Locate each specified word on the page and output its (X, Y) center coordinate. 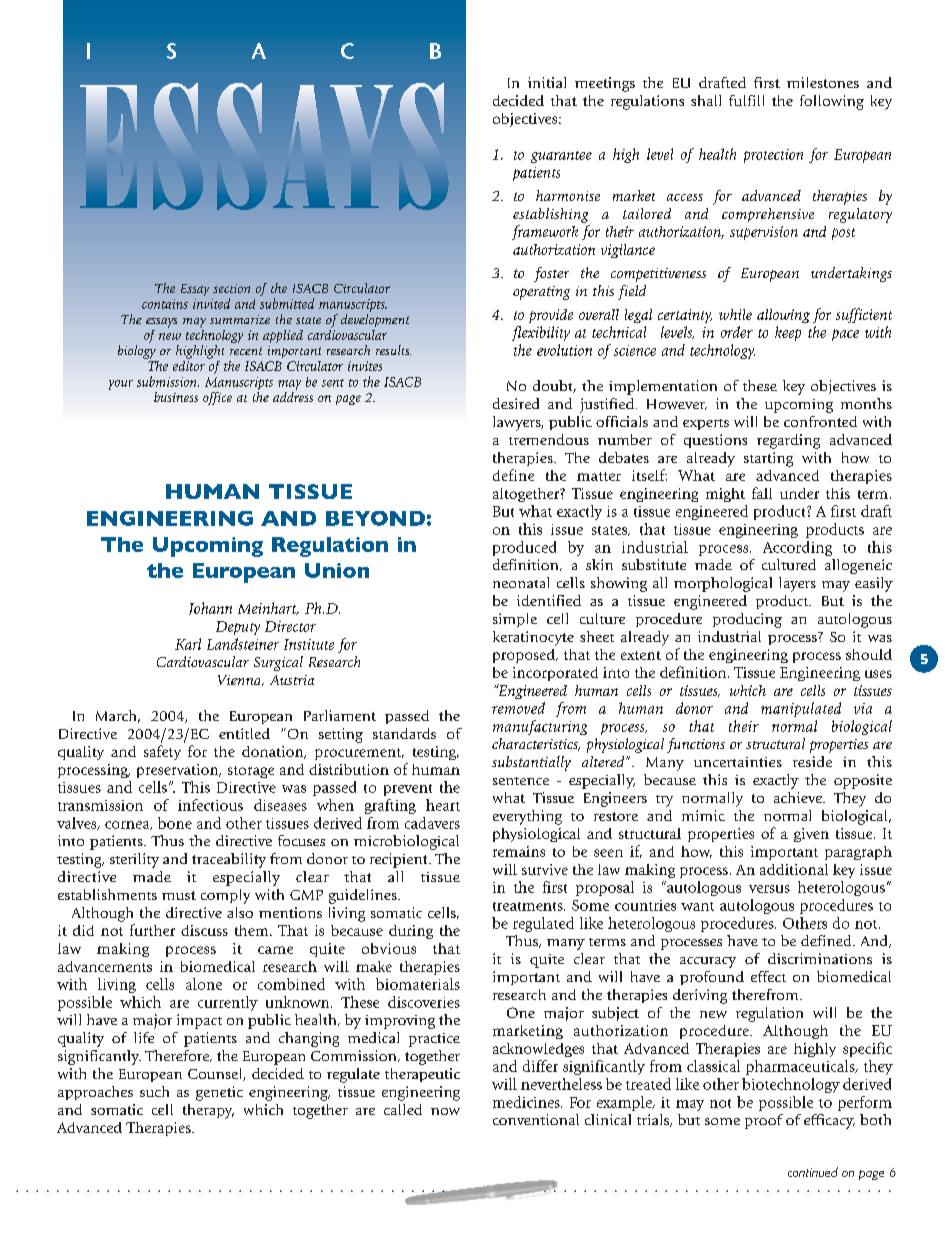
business (176, 397)
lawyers (518, 423)
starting (768, 459)
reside (812, 761)
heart (443, 805)
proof (764, 1121)
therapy (208, 1111)
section (231, 288)
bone (175, 823)
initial (547, 82)
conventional (536, 1119)
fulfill (746, 100)
